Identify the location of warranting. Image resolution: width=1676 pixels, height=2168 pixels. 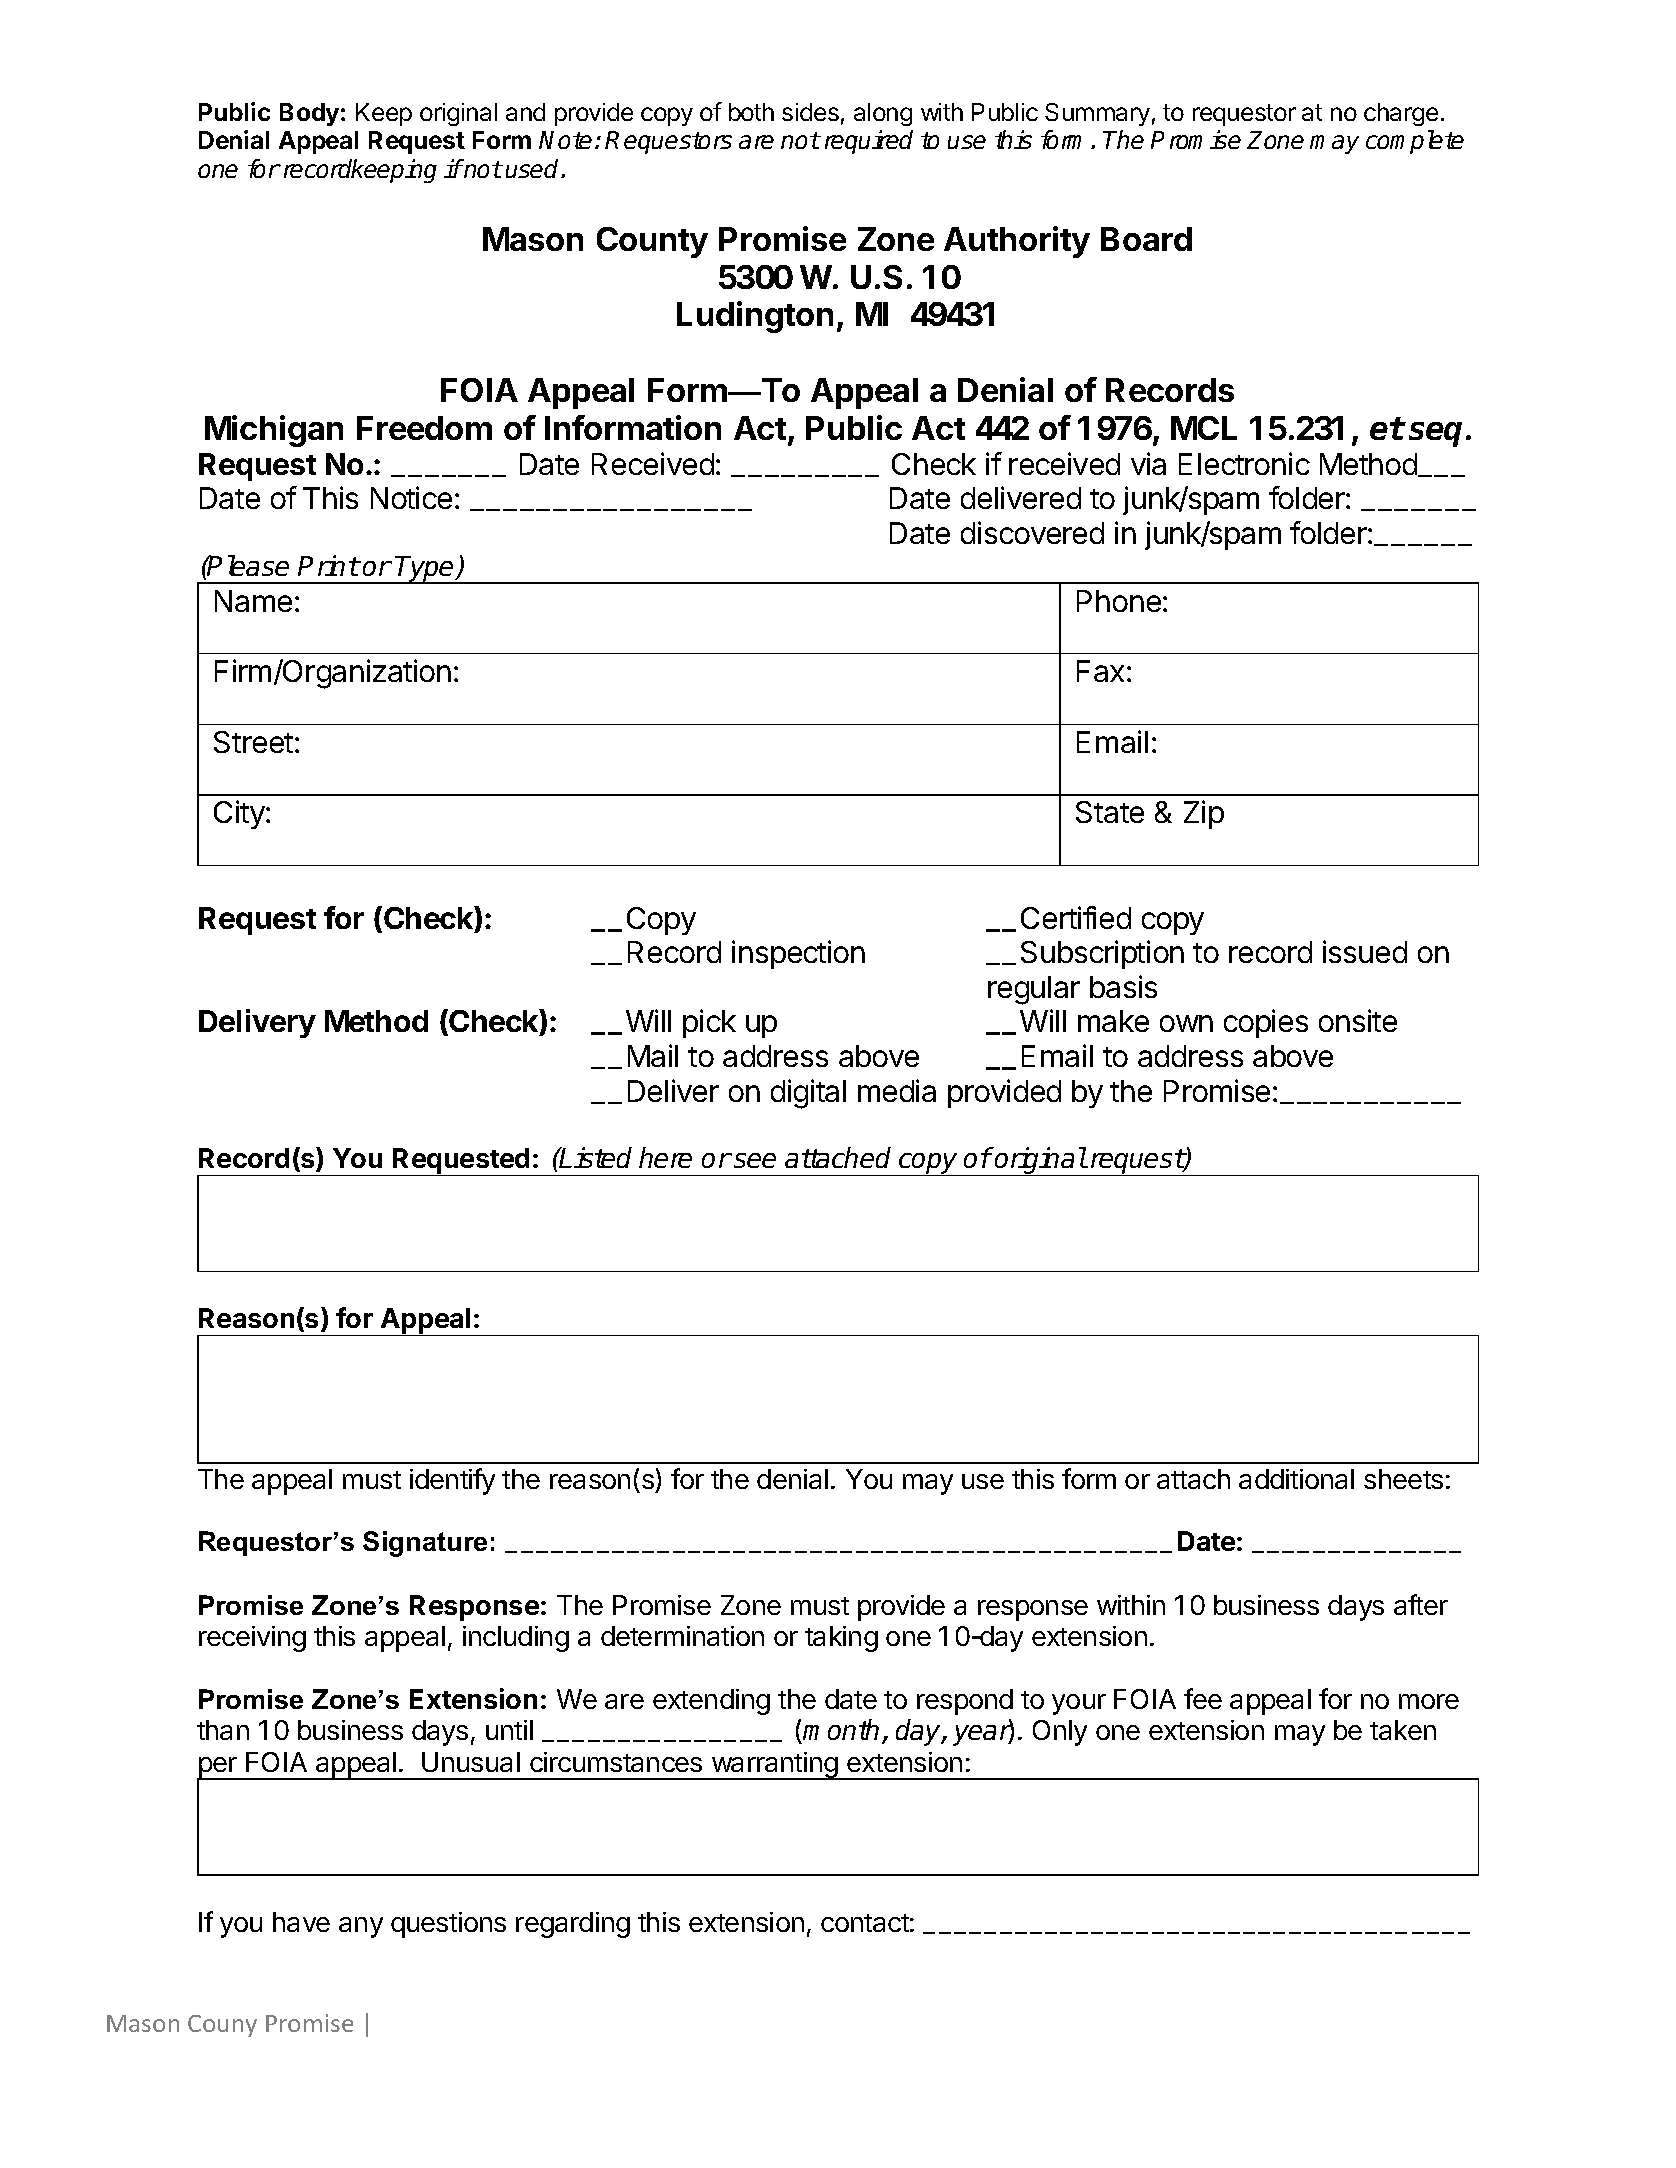
(774, 1766).
